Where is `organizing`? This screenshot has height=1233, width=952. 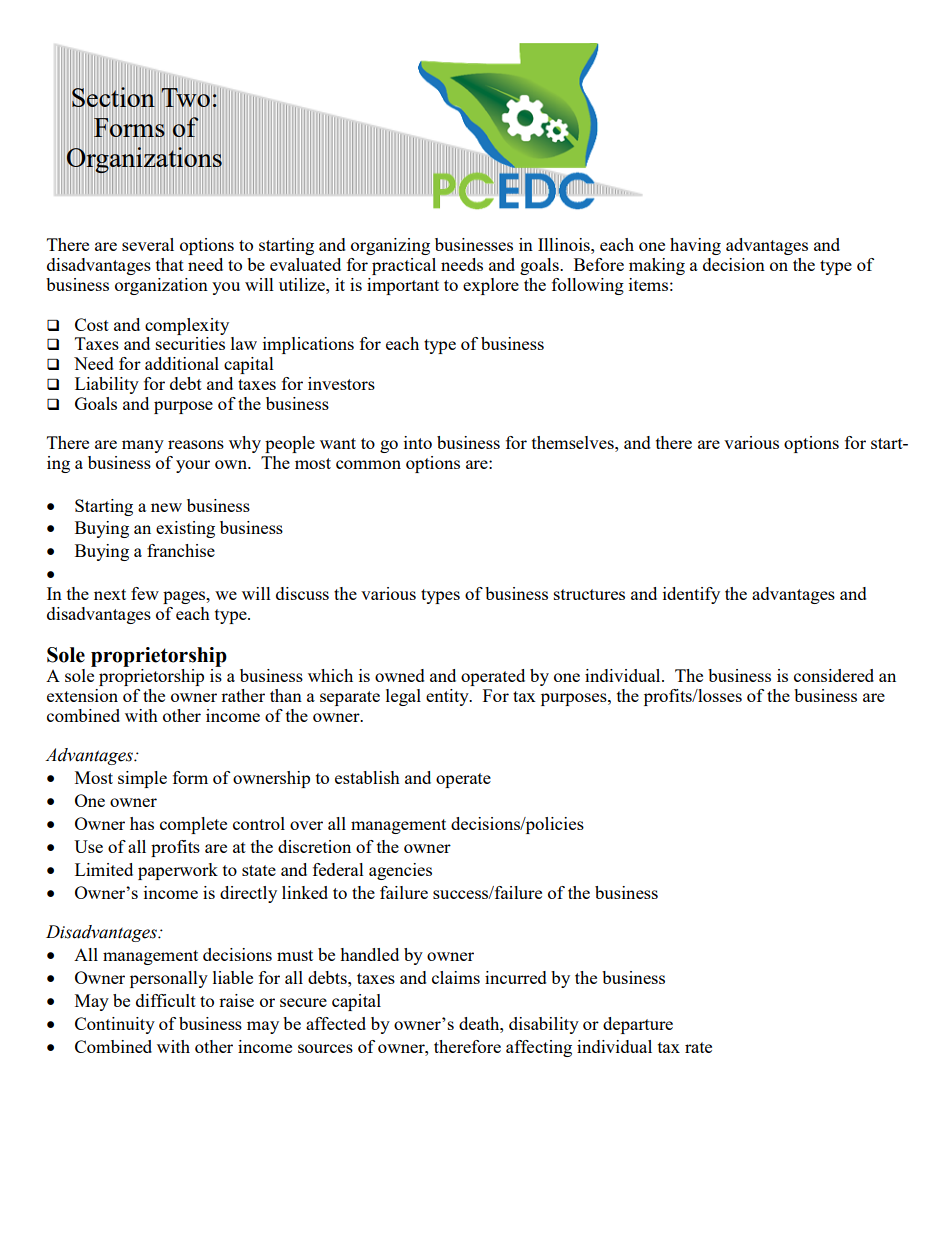 organizing is located at coordinates (390, 246).
